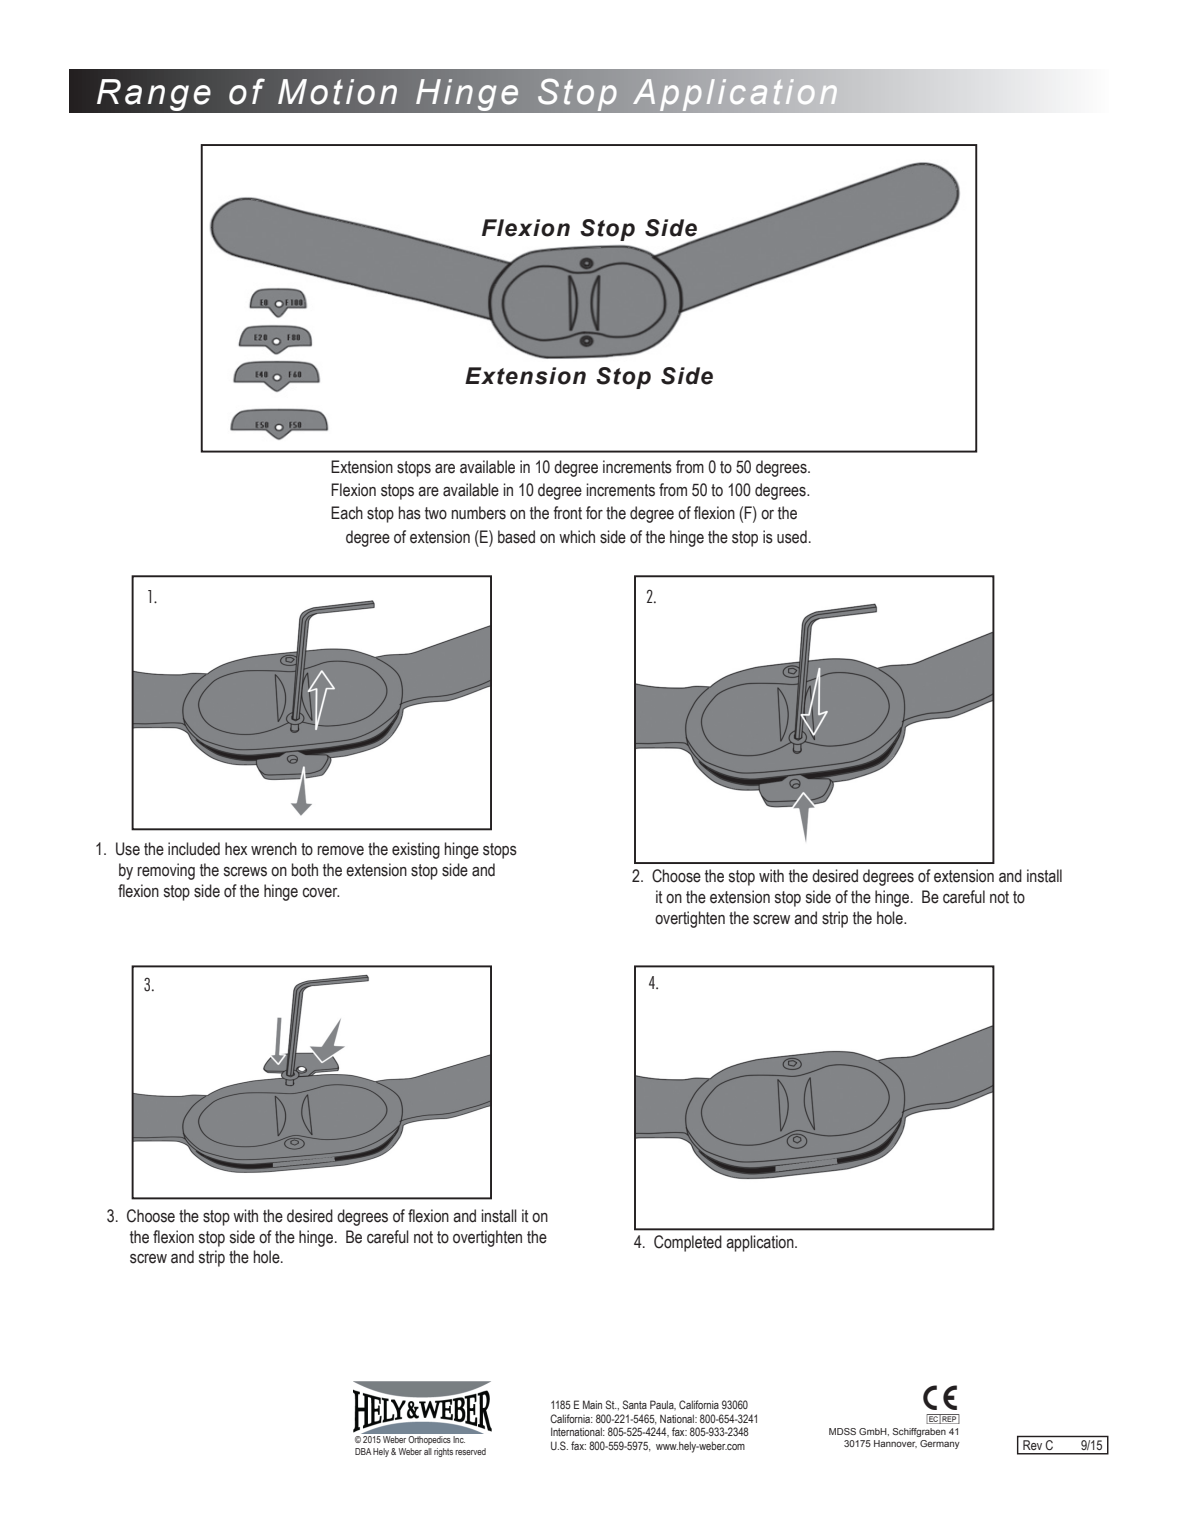 This screenshot has width=1178, height=1524. What do you see at coordinates (567, 513) in the screenshot?
I see `front` at bounding box center [567, 513].
